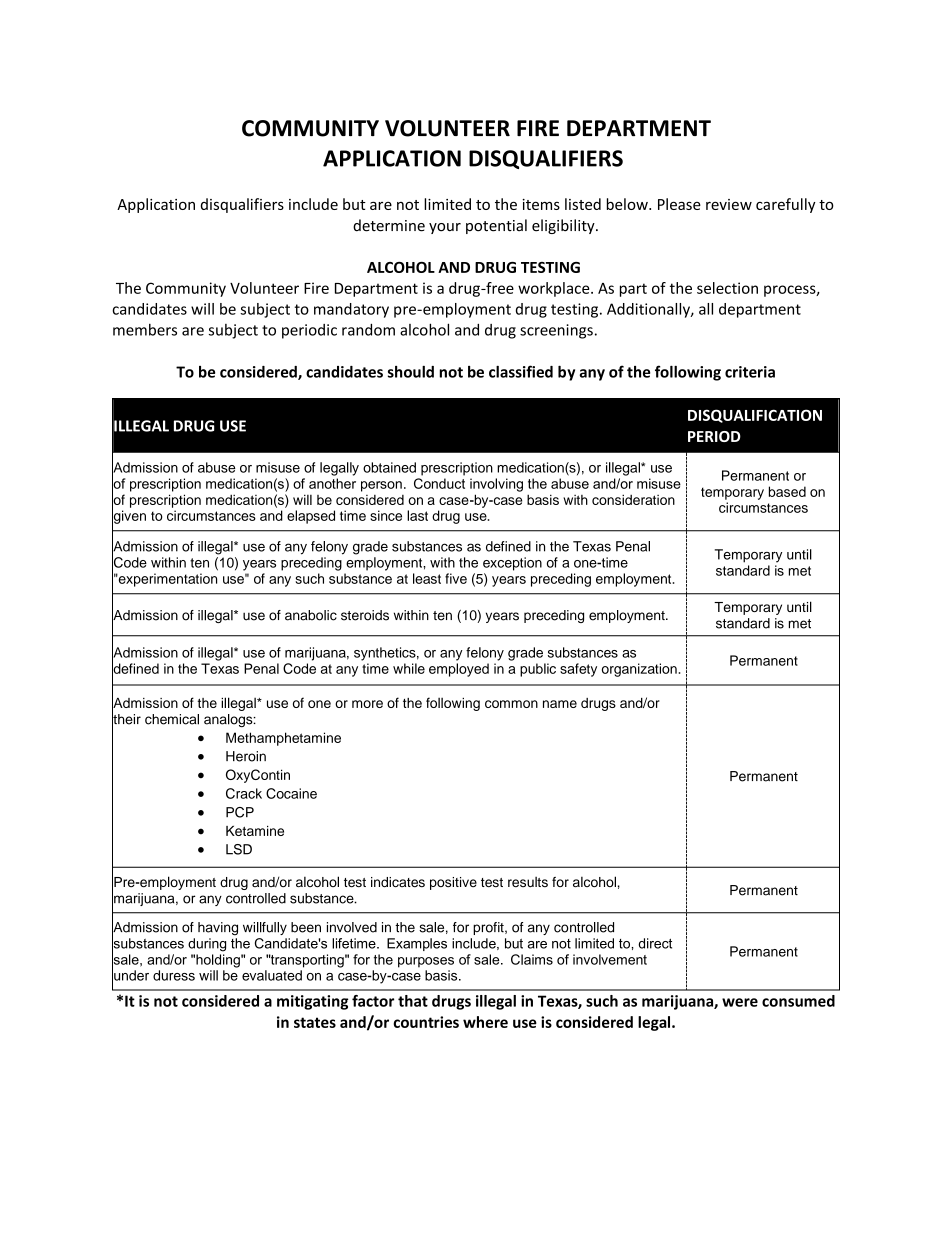 The height and width of the image is (1233, 952). What do you see at coordinates (145, 330) in the image?
I see `members` at bounding box center [145, 330].
